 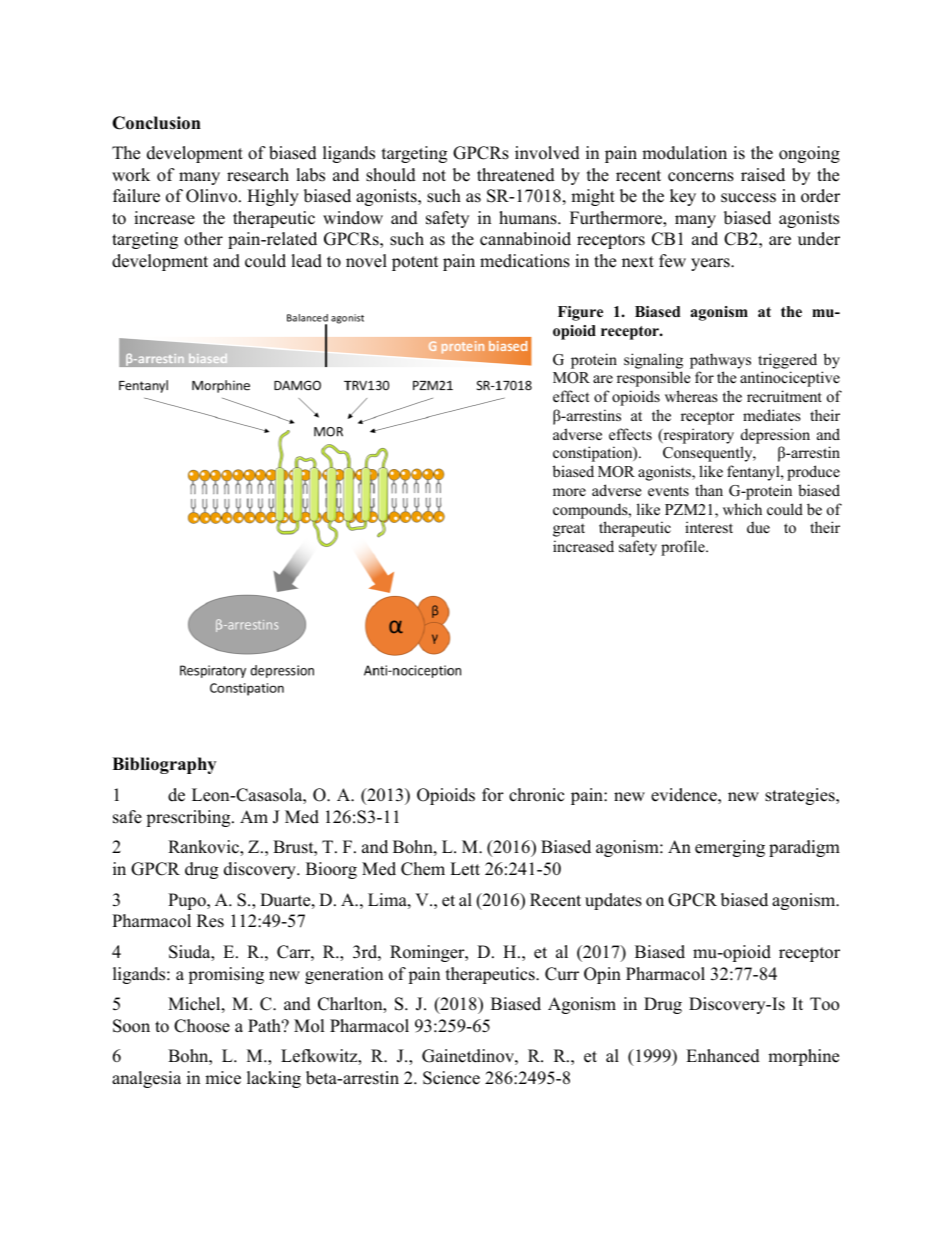 I want to click on profile, so click(x=684, y=548).
